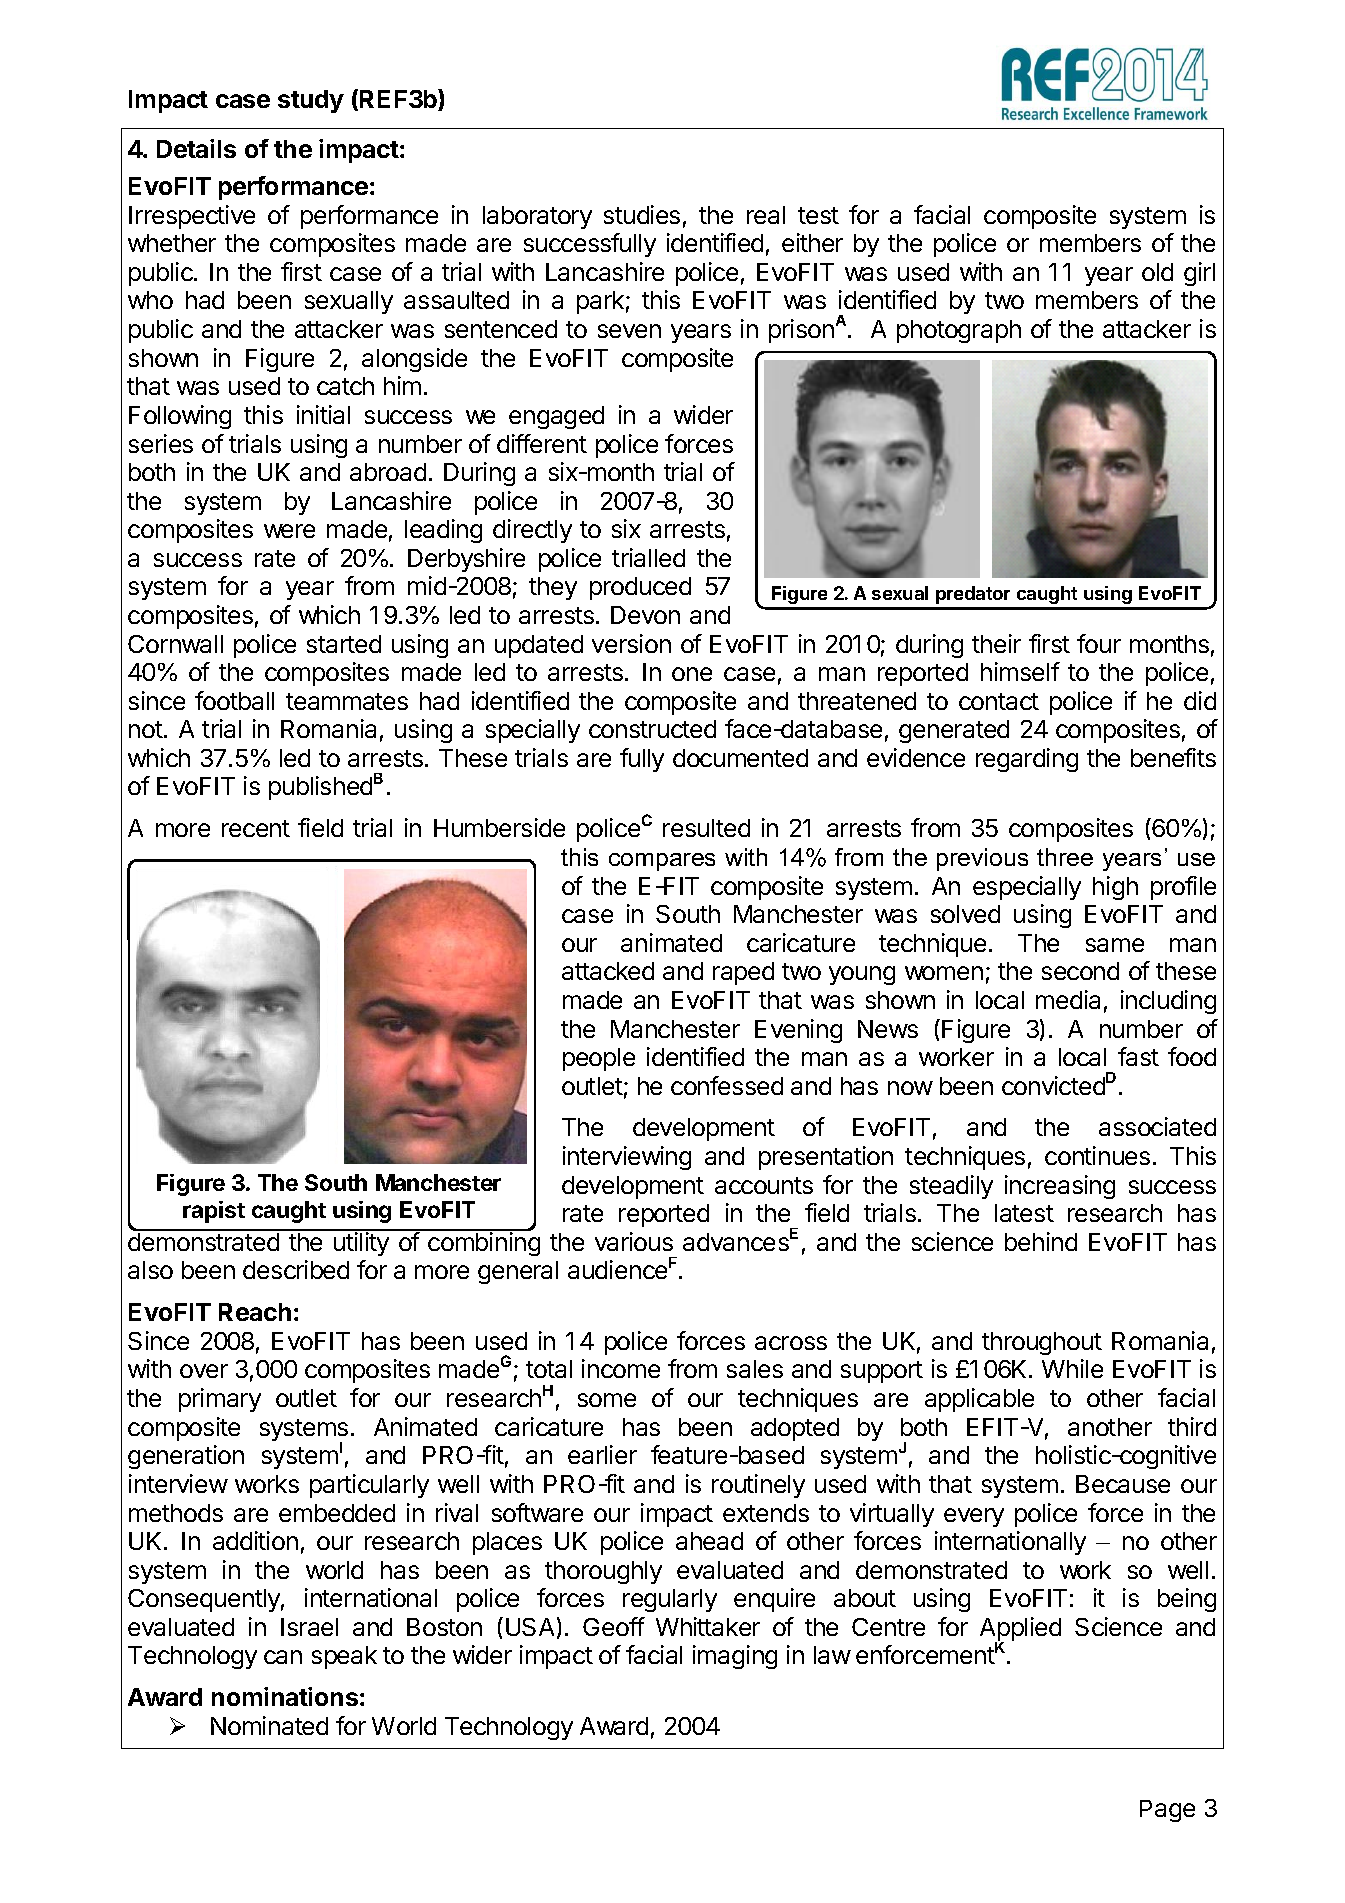 This document has width=1345, height=1903. I want to click on studies, so click(642, 214).
